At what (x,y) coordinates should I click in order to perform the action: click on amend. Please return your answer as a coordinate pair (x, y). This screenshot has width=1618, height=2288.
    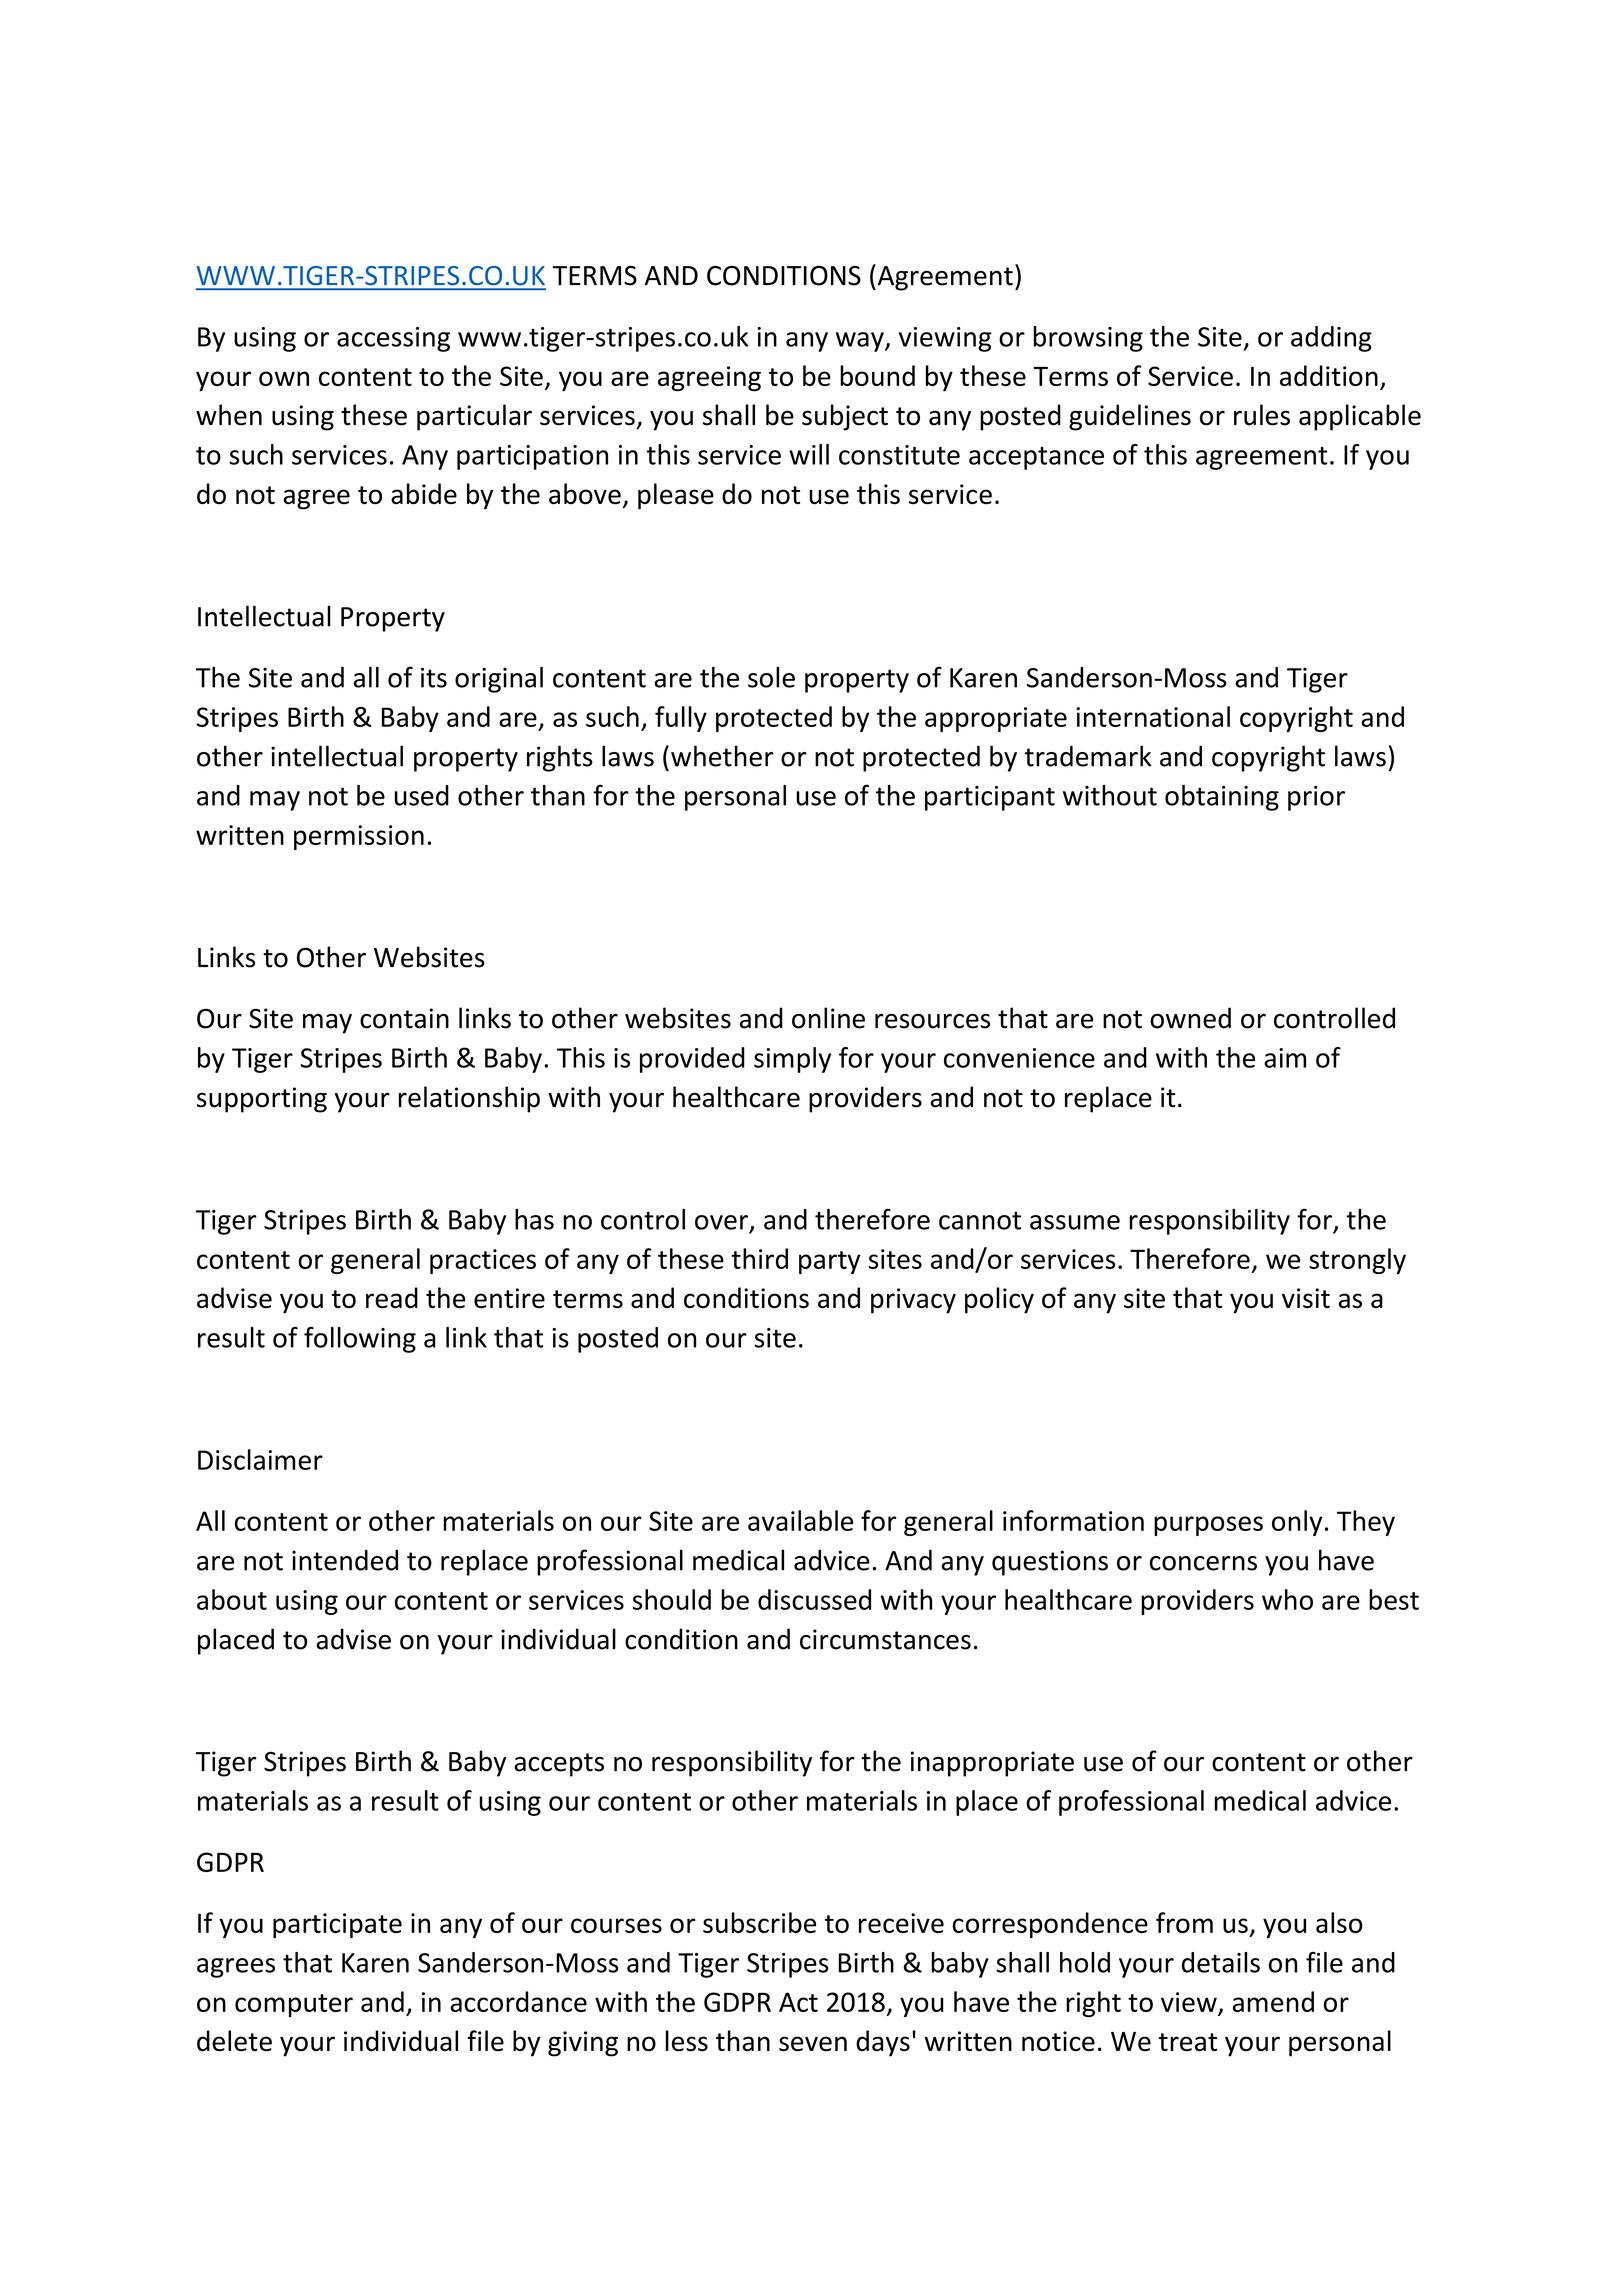
    Looking at the image, I should click on (1273, 2001).
